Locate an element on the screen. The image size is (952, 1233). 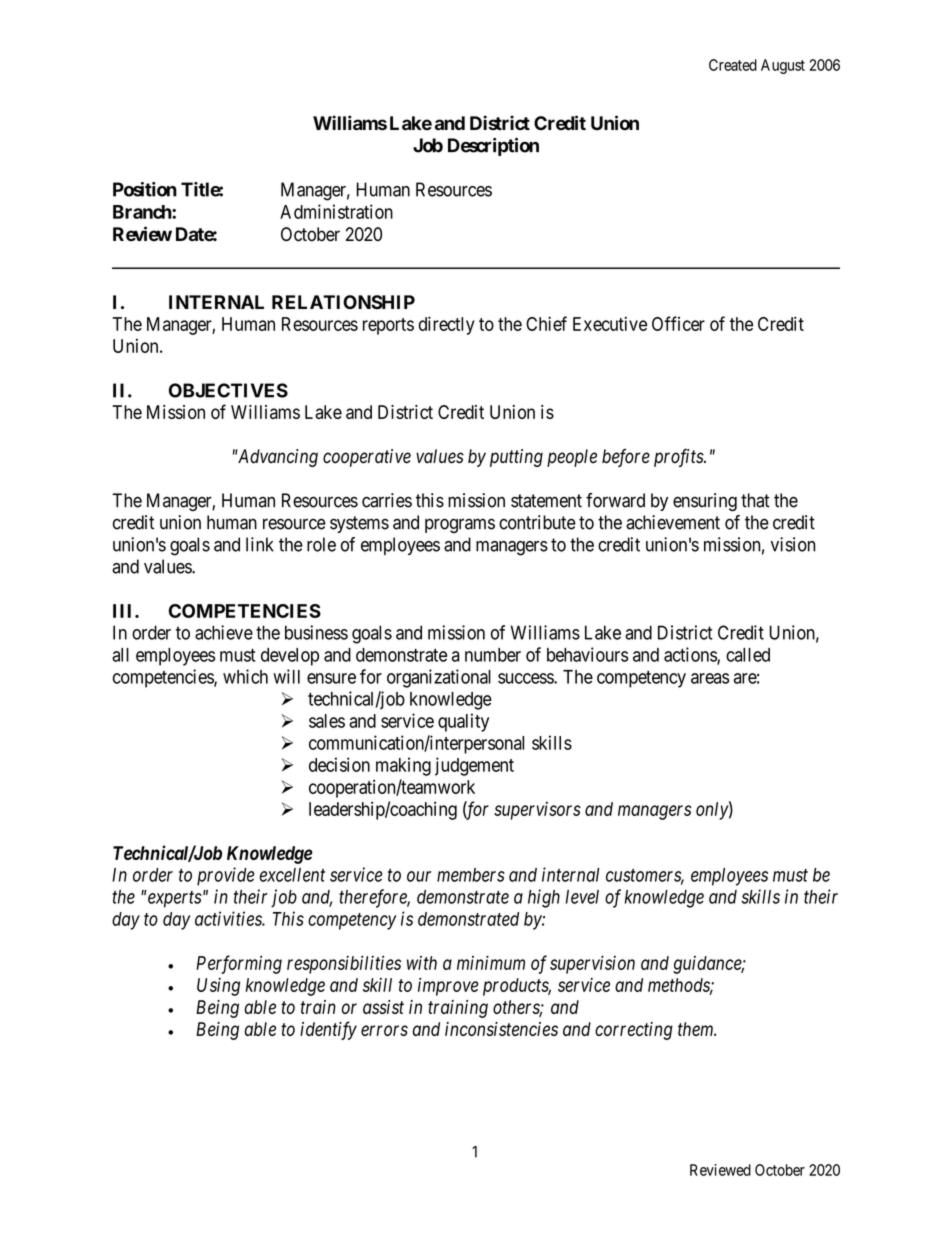
provide is located at coordinates (226, 876).
